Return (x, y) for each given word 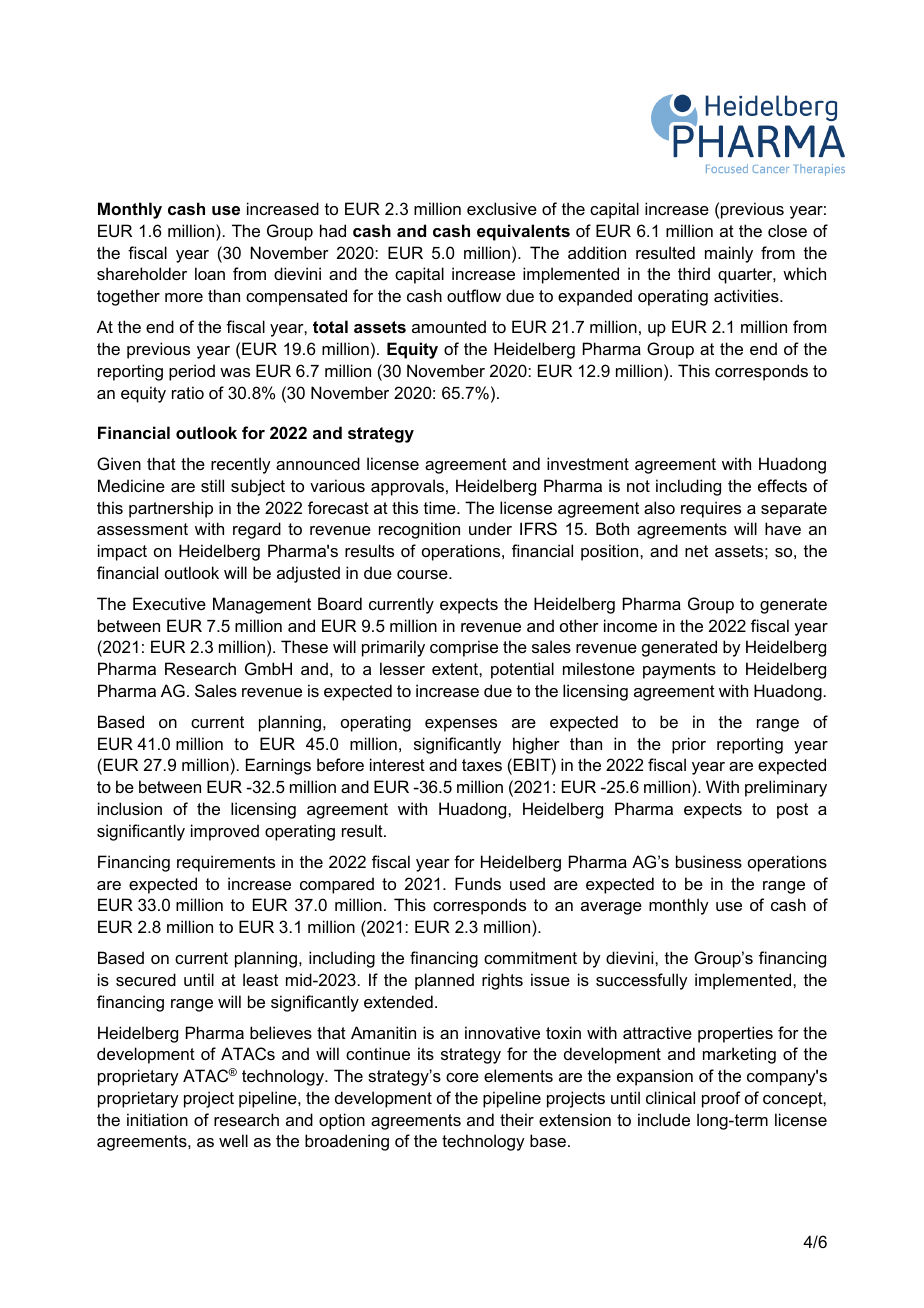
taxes (482, 765)
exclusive (502, 208)
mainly (729, 254)
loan (210, 273)
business (709, 861)
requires (711, 509)
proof (721, 1099)
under (490, 528)
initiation (157, 1119)
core (462, 1077)
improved (225, 832)
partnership (171, 509)
